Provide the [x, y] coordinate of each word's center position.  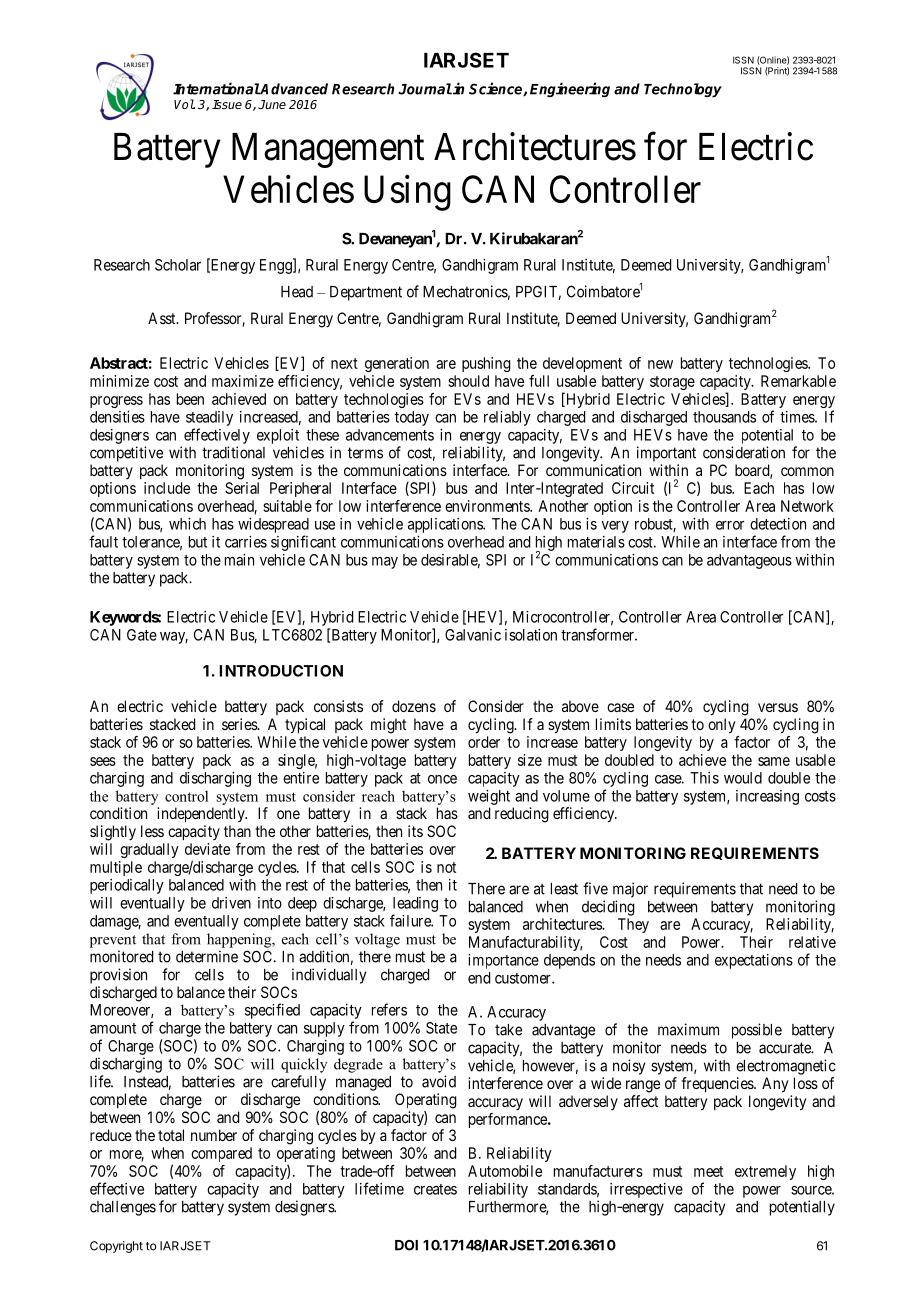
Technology [683, 90]
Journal [425, 89]
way [174, 638]
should [468, 381]
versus [778, 707]
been [190, 399]
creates [435, 1189]
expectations [754, 961]
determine [207, 956]
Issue [227, 104]
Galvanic [473, 635]
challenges [123, 1208]
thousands [724, 417]
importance [503, 961]
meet [708, 1171]
